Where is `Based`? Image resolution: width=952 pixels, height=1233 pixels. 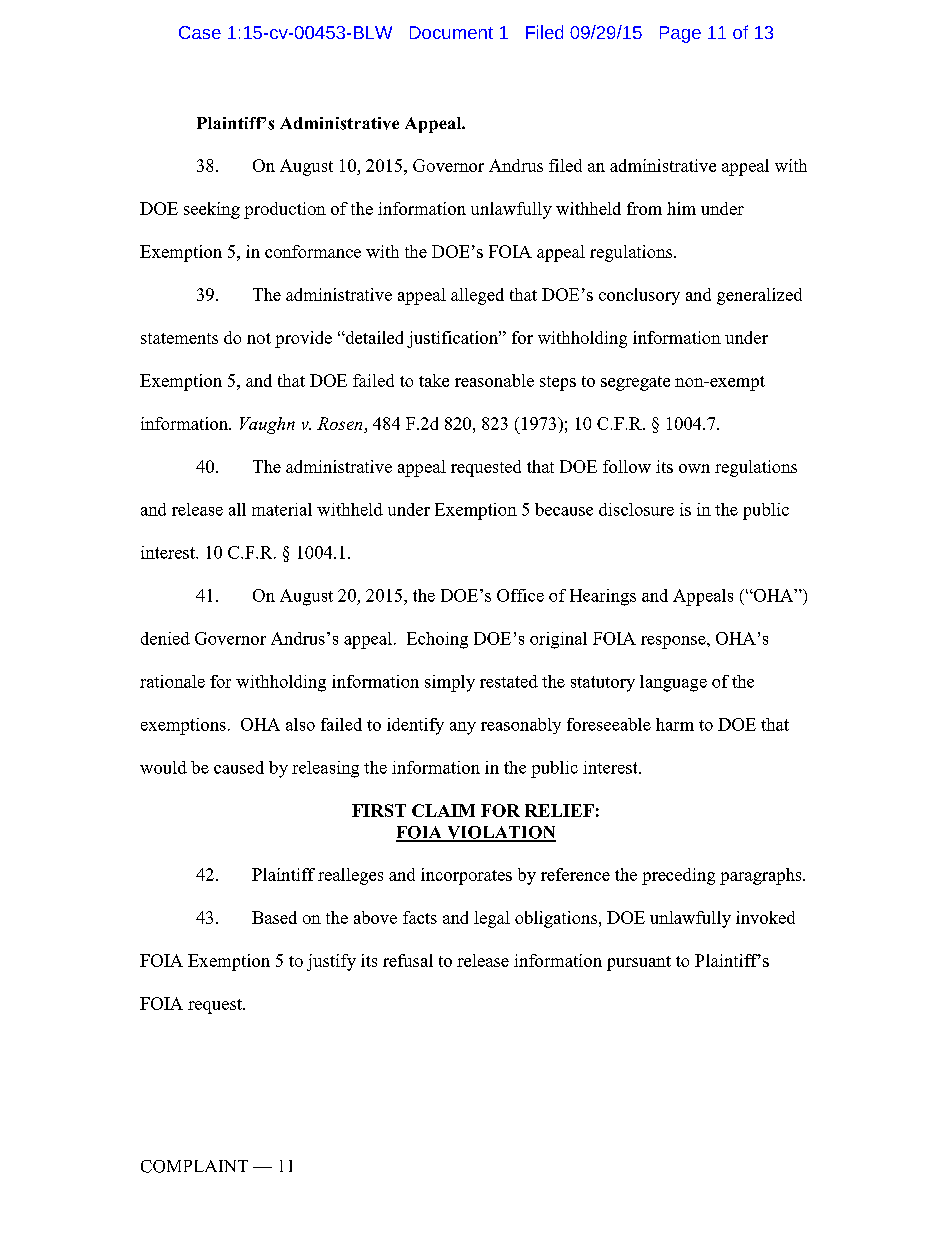
Based is located at coordinates (274, 917).
